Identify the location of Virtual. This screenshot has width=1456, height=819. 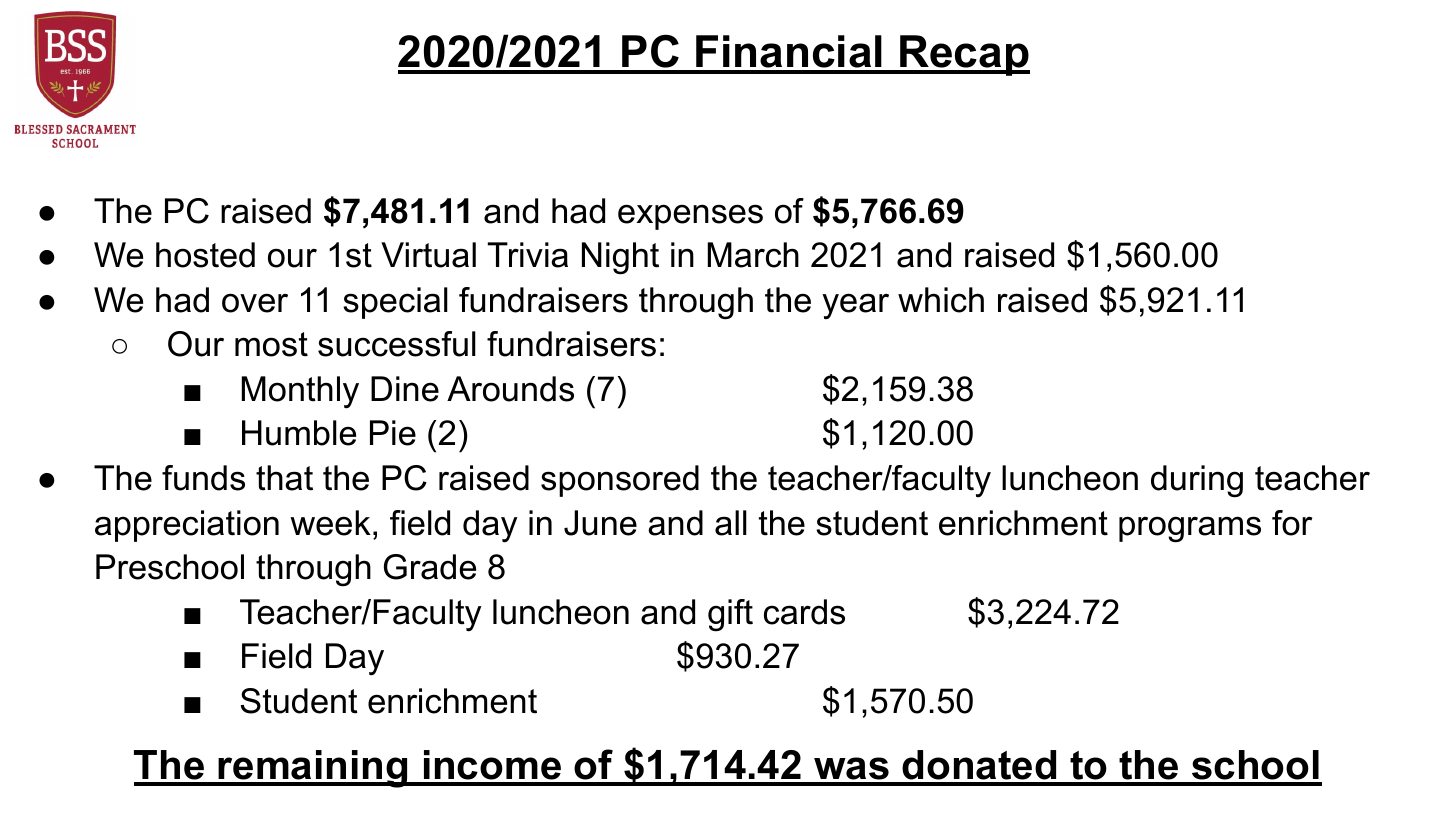
(428, 255).
